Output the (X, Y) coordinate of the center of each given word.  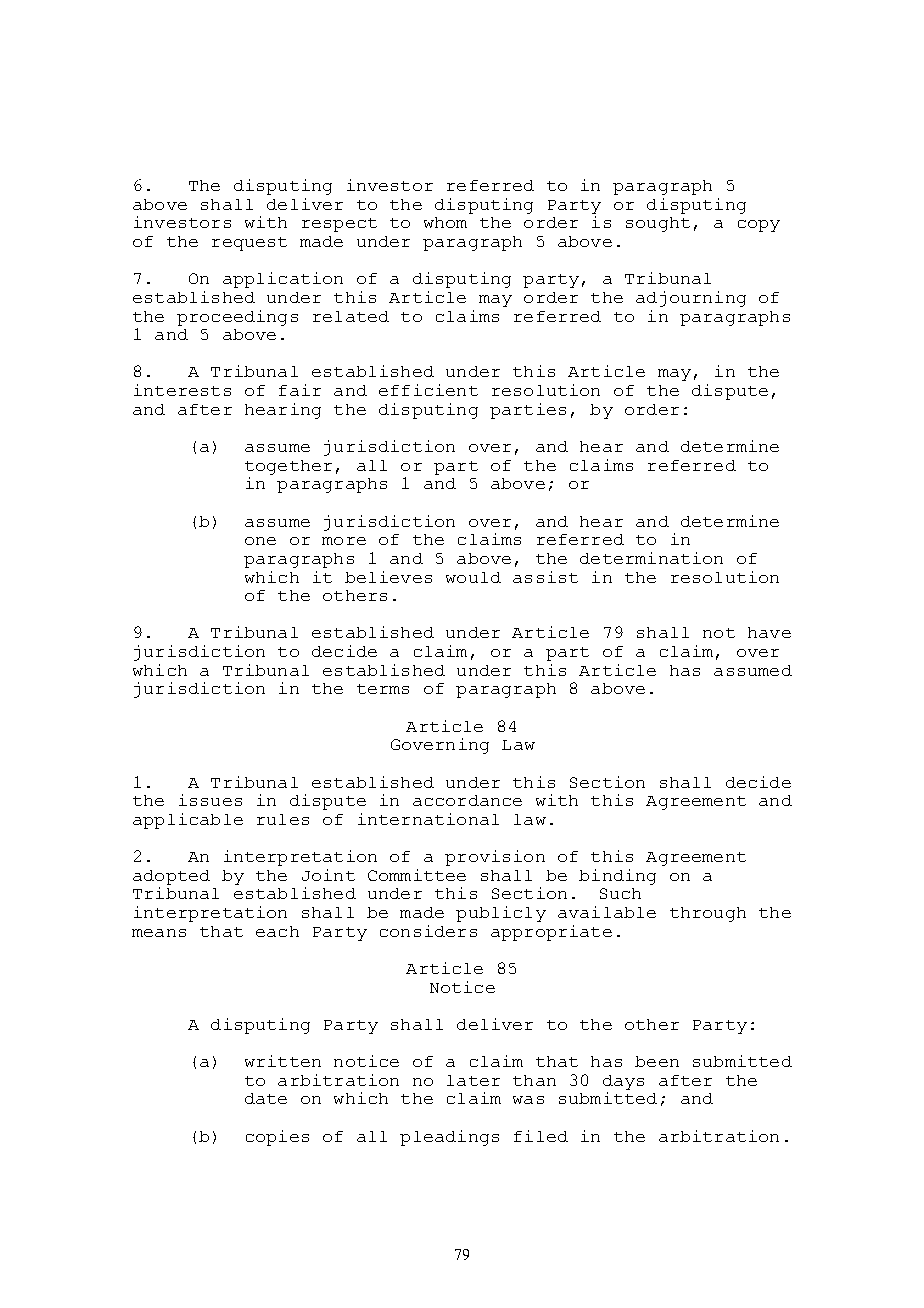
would (473, 577)
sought (658, 224)
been (657, 1061)
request (249, 244)
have (769, 632)
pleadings (449, 1138)
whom (445, 222)
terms (383, 689)
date (266, 1098)
